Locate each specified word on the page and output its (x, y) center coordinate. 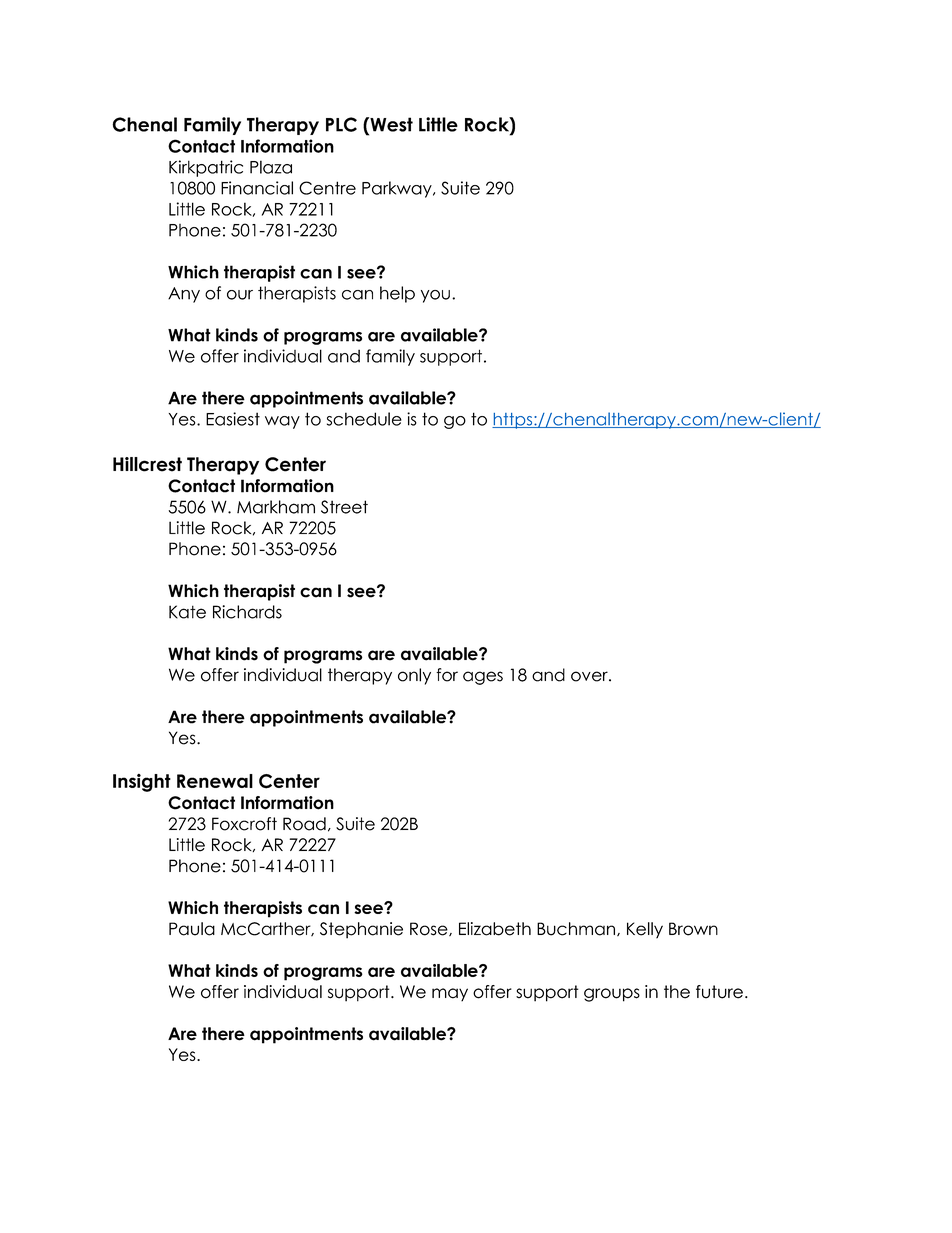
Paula (192, 929)
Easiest (233, 419)
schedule (364, 419)
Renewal (215, 781)
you (435, 296)
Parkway (398, 189)
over (590, 676)
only (414, 676)
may (450, 995)
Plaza (271, 167)
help (397, 294)
